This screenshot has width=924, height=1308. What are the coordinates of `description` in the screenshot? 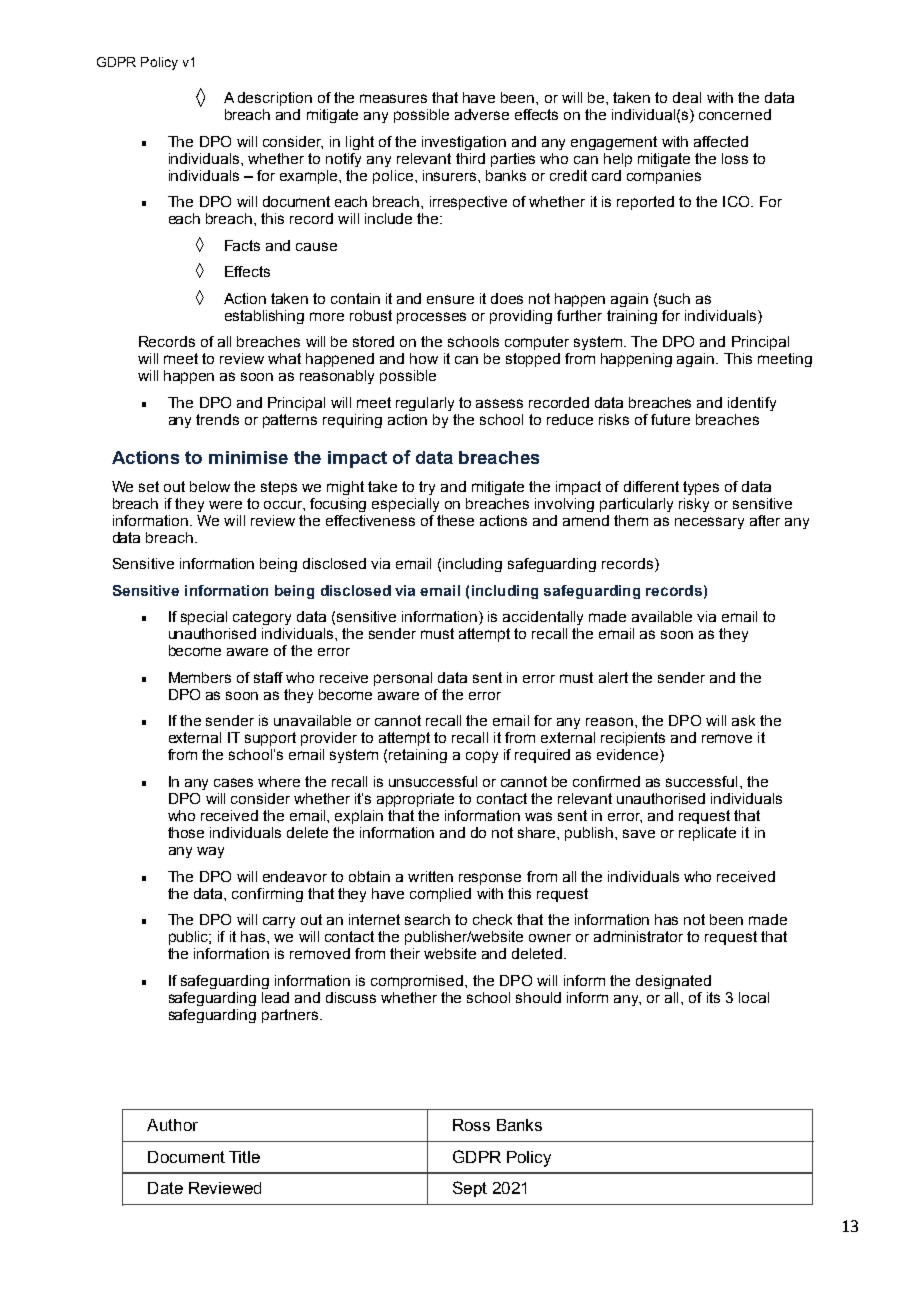 It's located at (275, 99).
